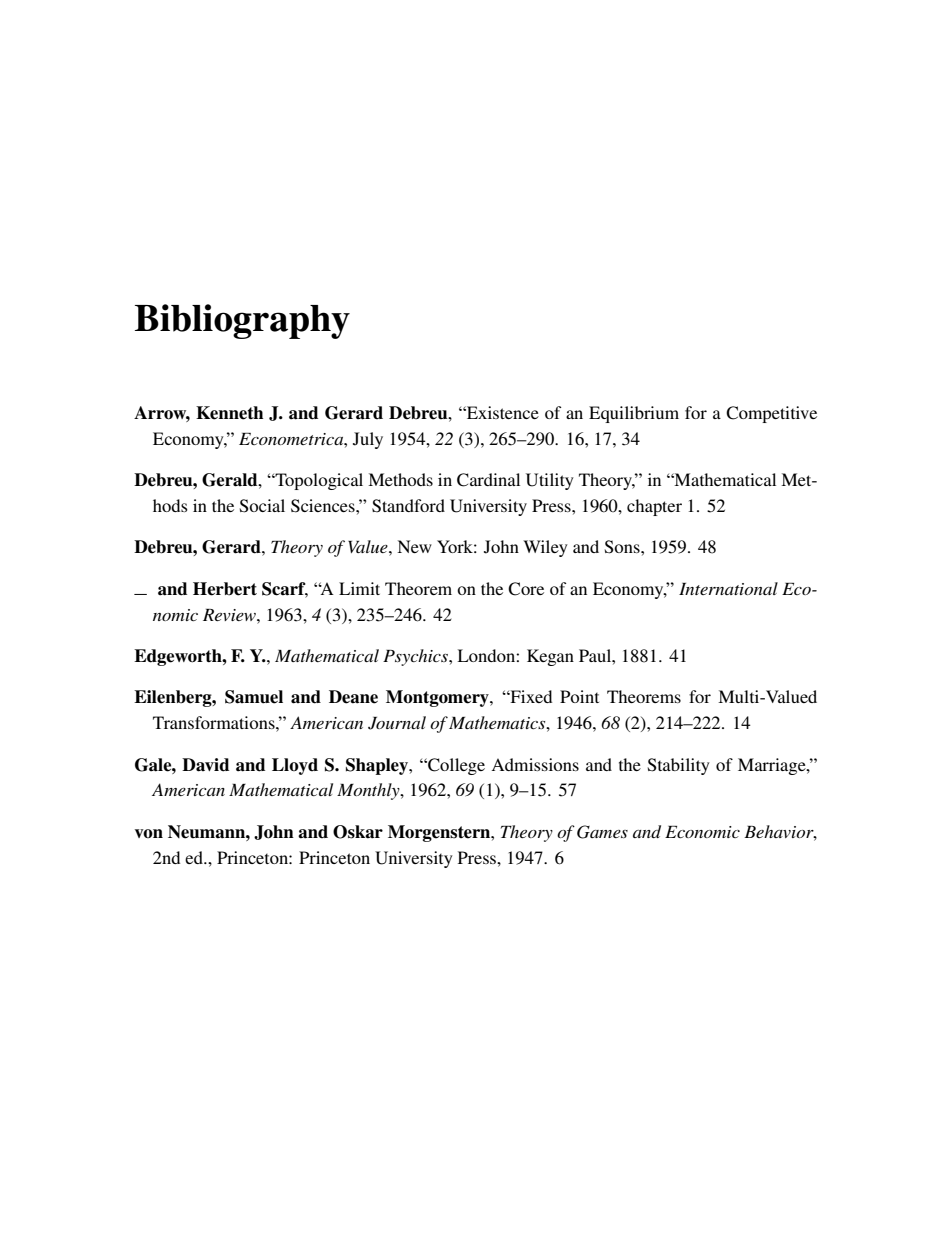 The width and height of the document is (952, 1233). What do you see at coordinates (526, 589) in the document?
I see `Core` at bounding box center [526, 589].
